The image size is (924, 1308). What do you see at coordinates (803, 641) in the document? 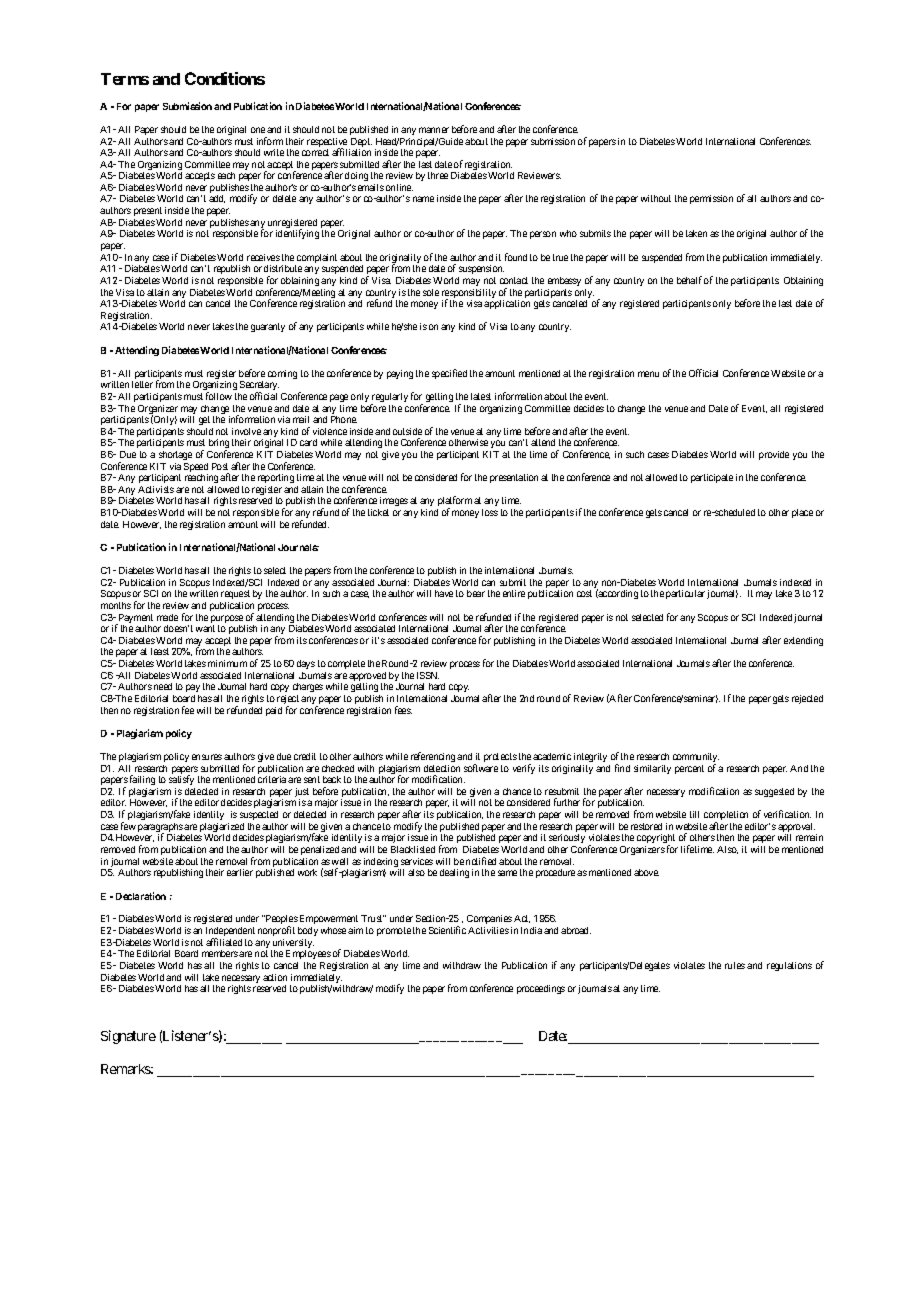
I see `extending` at bounding box center [803, 641].
